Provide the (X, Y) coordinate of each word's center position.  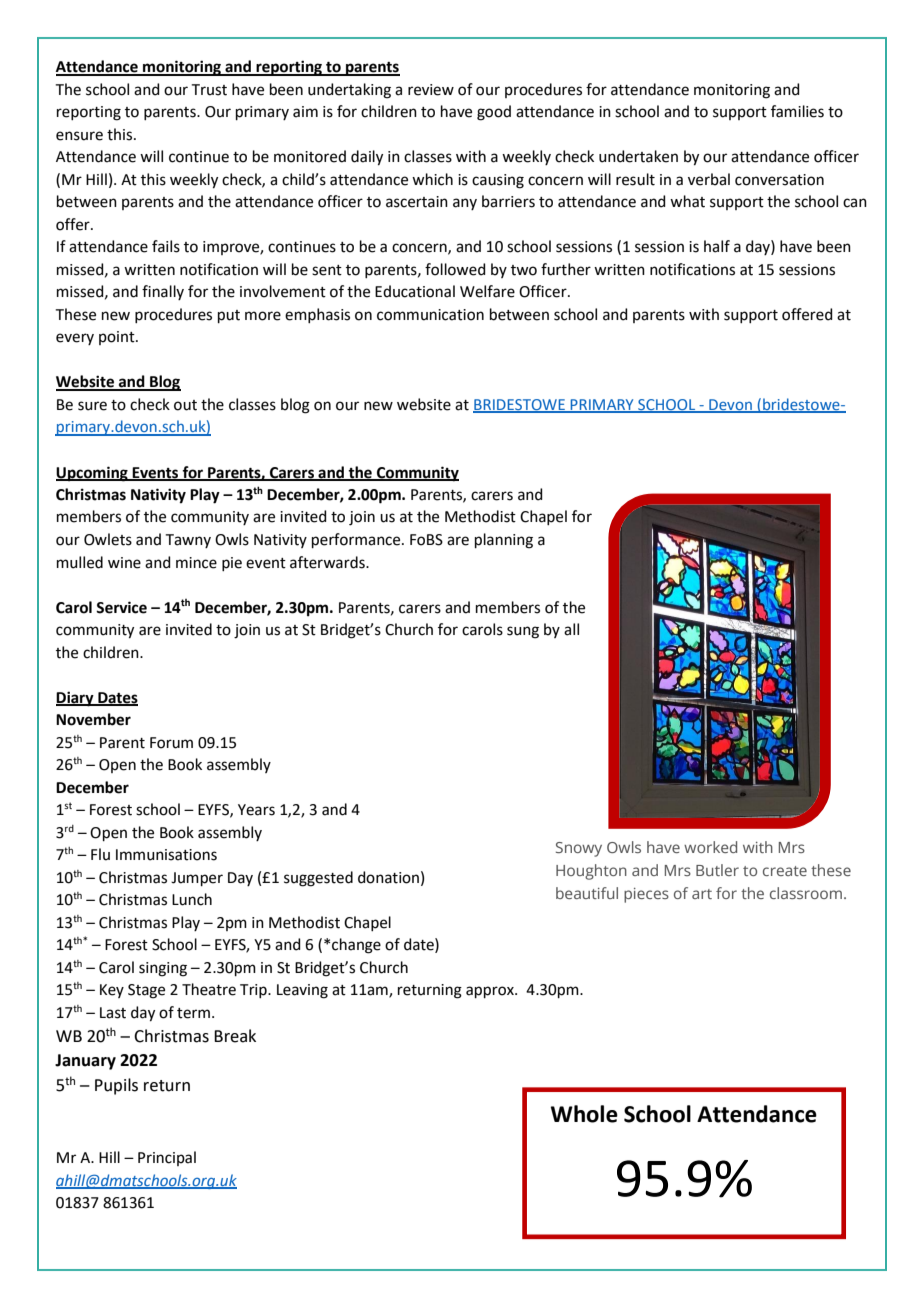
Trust (209, 90)
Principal (167, 1158)
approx (491, 992)
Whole (584, 1114)
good (494, 113)
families (797, 111)
